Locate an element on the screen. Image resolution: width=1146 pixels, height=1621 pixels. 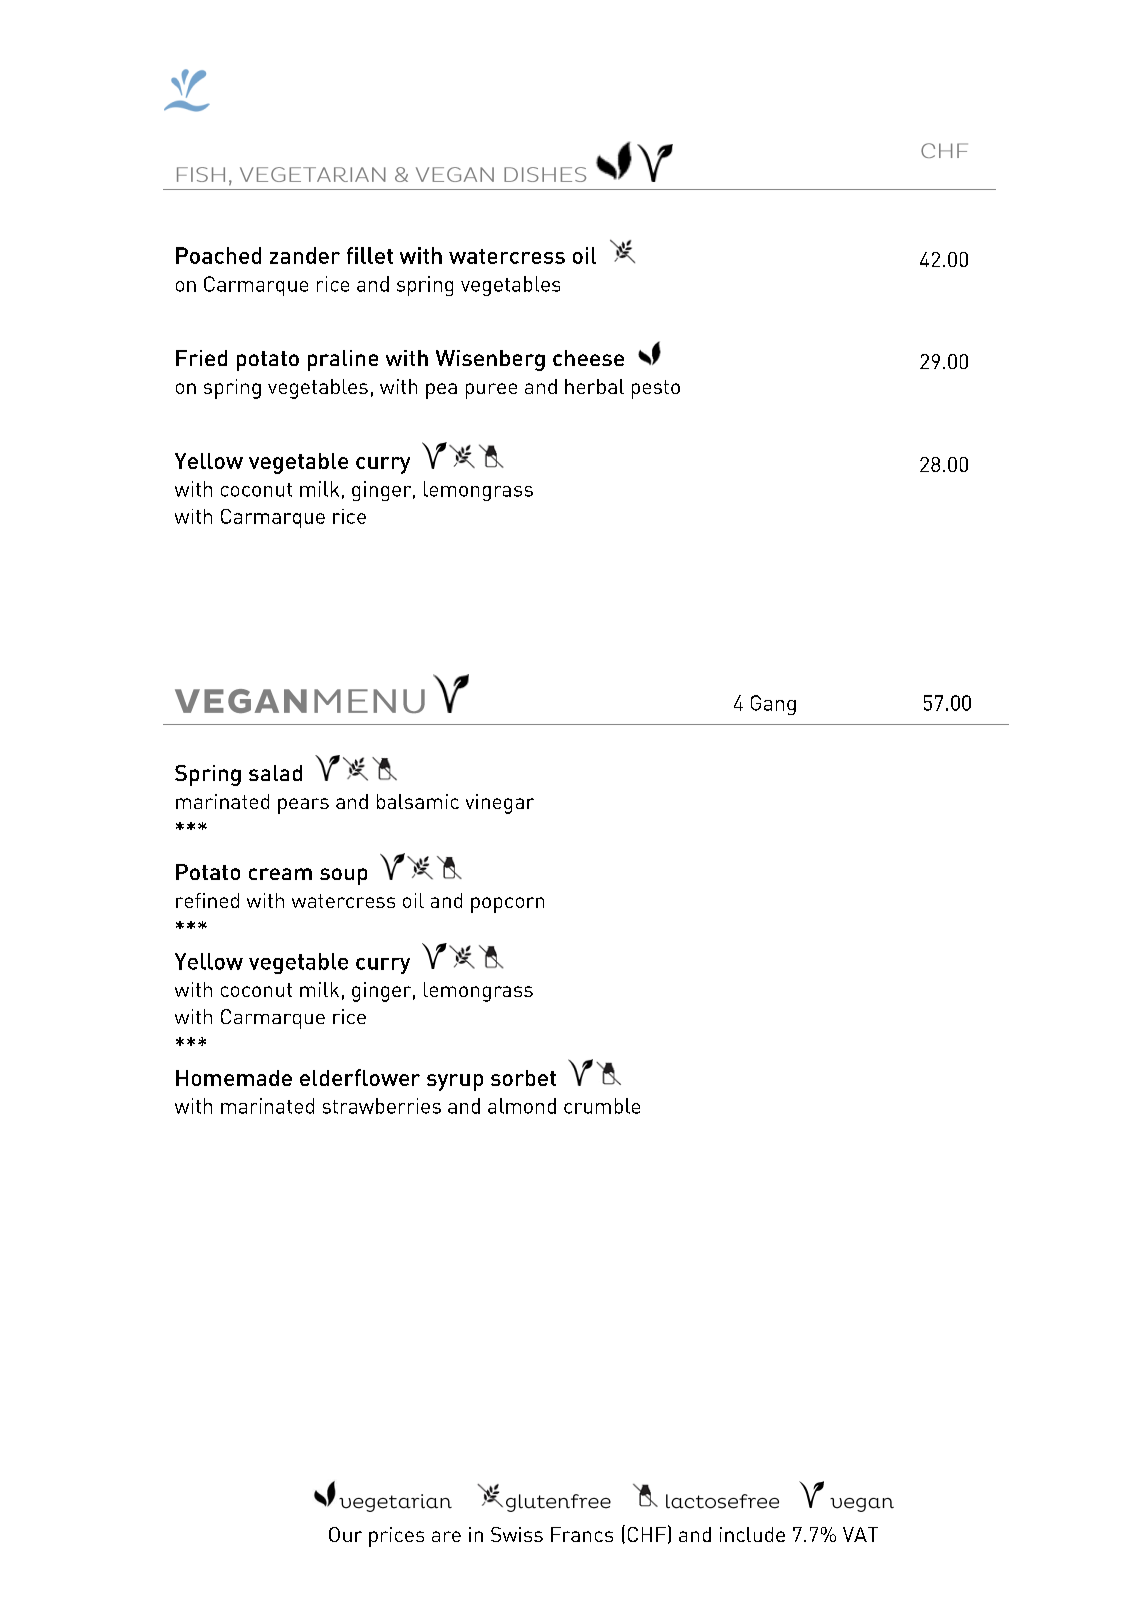
pesto is located at coordinates (656, 389).
